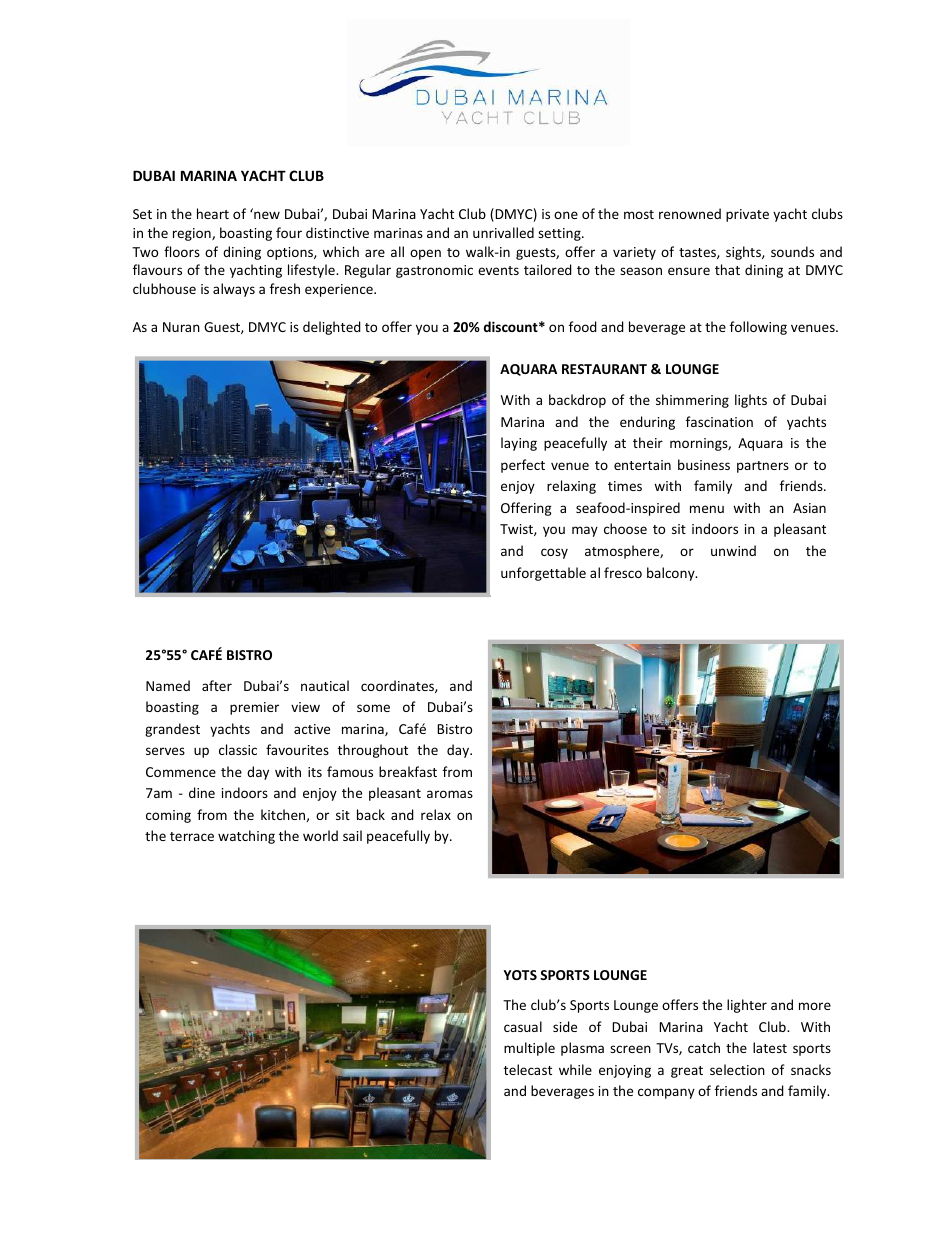 The height and width of the screenshot is (1233, 952). I want to click on multiple, so click(529, 1049).
